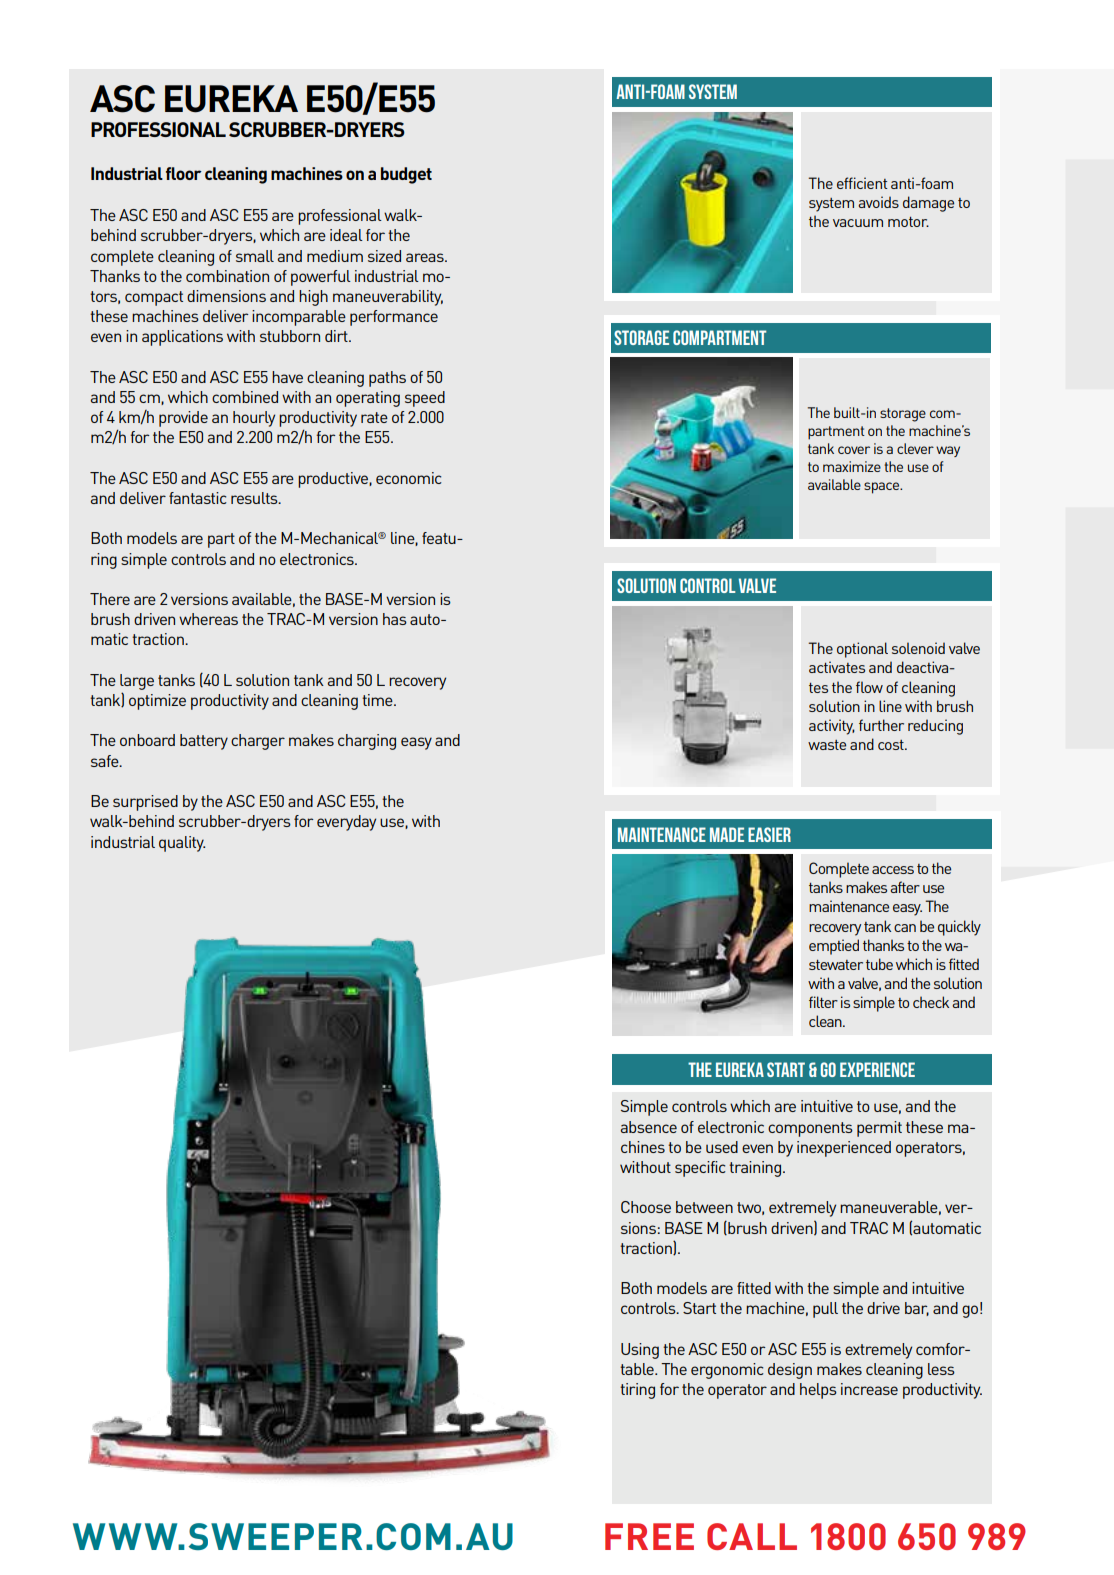  I want to click on absence, so click(648, 1127).
